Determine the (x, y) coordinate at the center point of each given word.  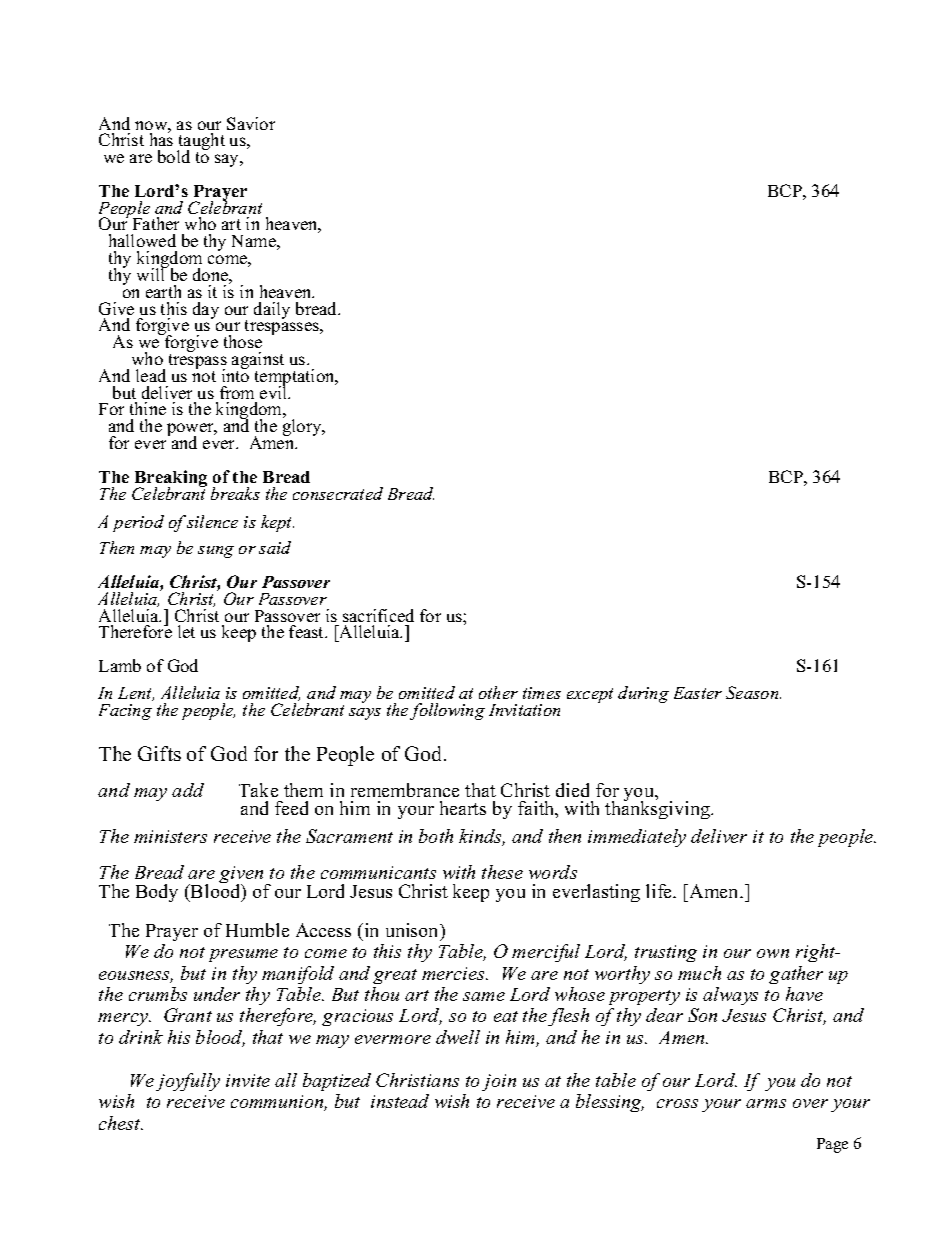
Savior (251, 123)
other (498, 692)
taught (201, 143)
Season (753, 692)
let (186, 631)
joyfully (188, 1082)
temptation (296, 379)
